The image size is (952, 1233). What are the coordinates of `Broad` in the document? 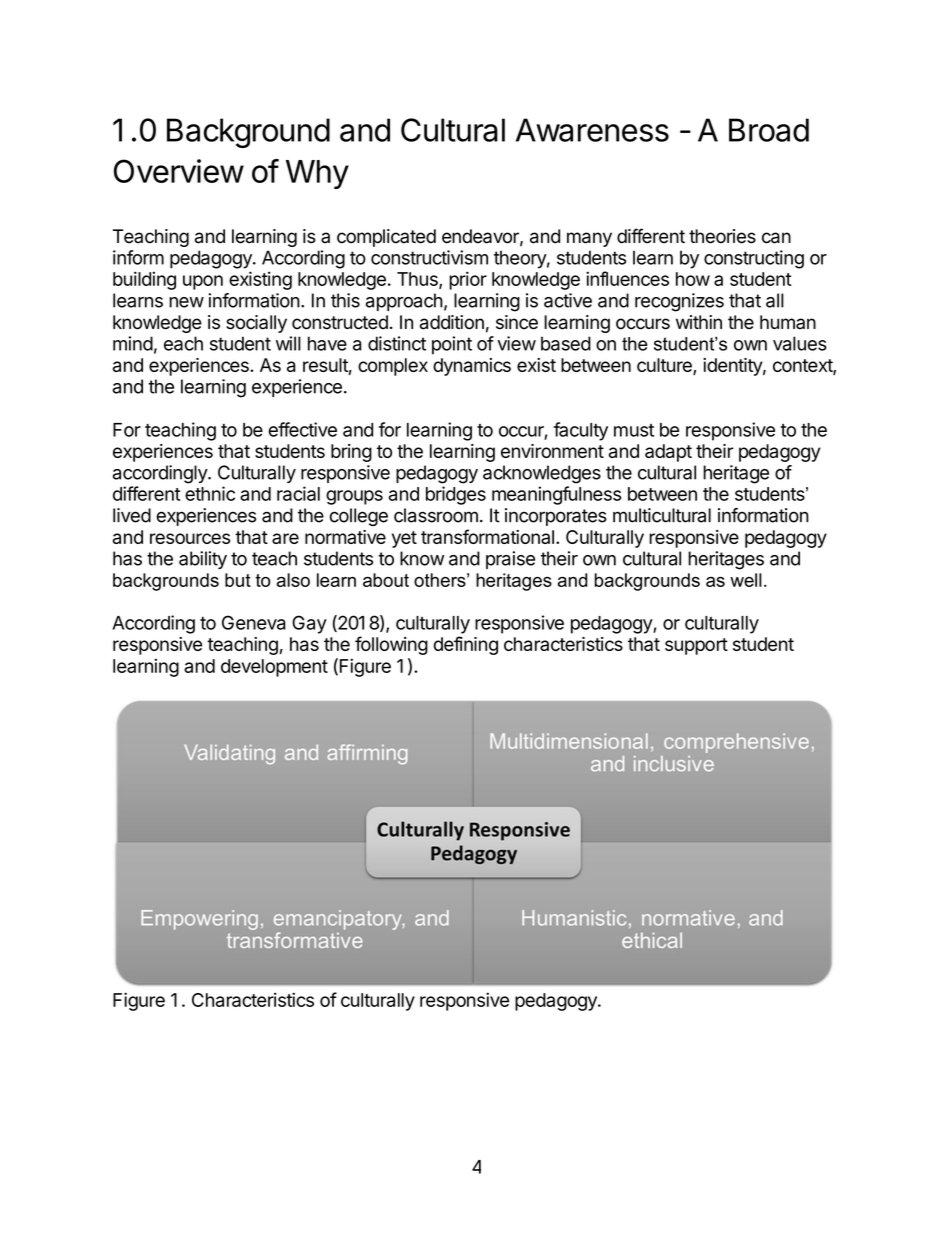 It's located at (769, 130).
